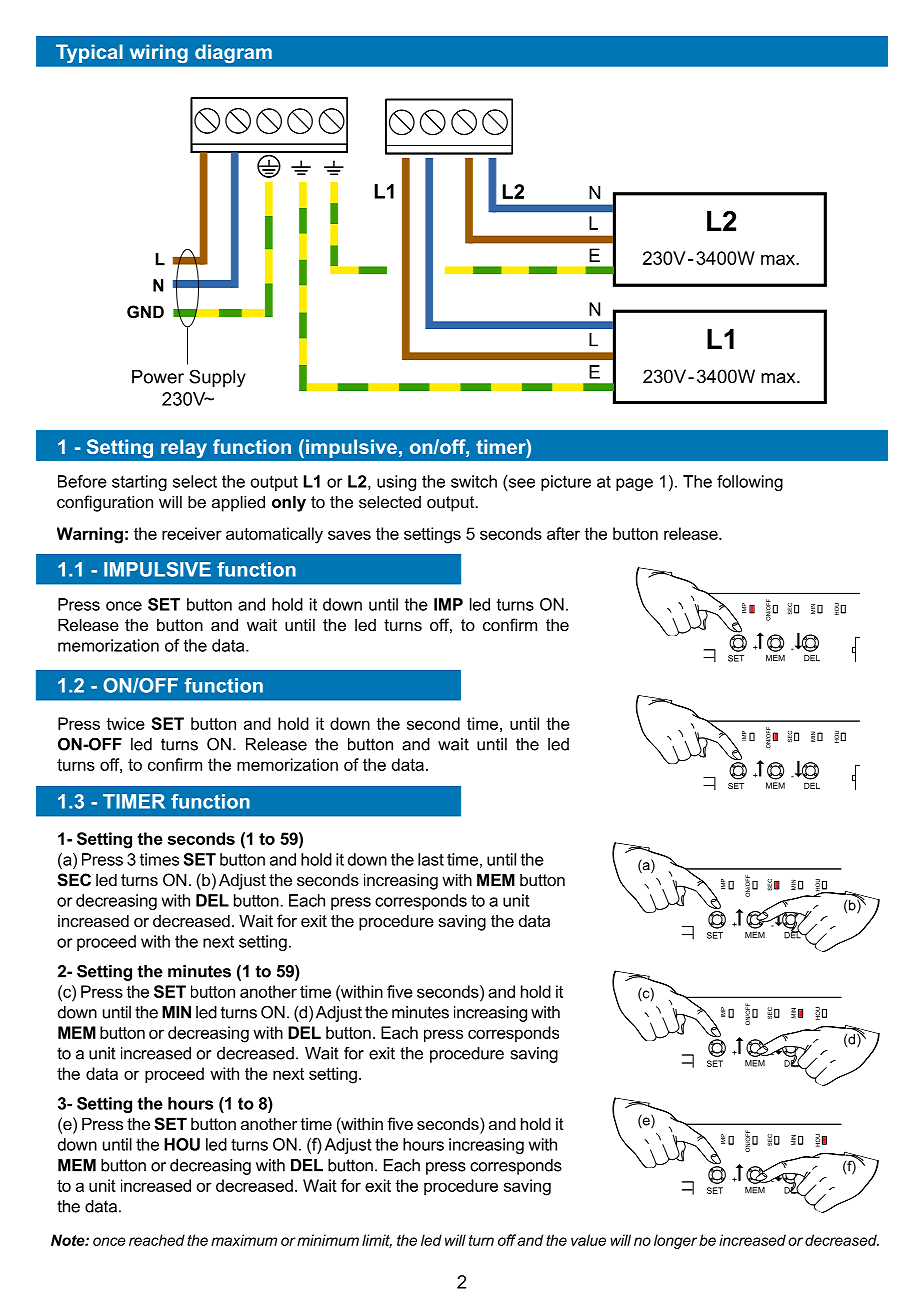  Describe the element at coordinates (675, 1241) in the screenshot. I see `longer` at that location.
